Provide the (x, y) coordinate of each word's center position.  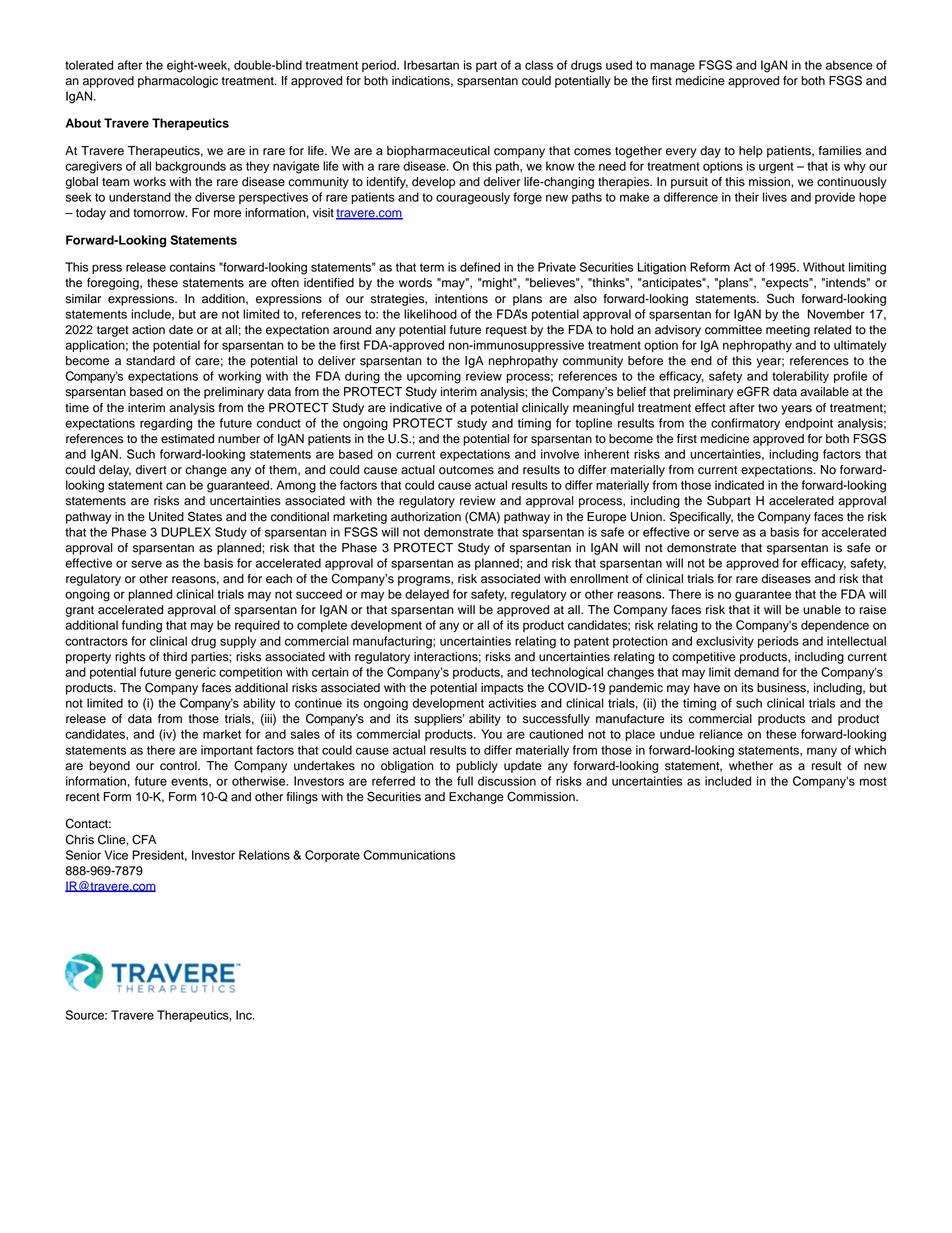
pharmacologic (178, 82)
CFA (144, 839)
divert (151, 470)
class (539, 65)
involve (560, 454)
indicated (739, 485)
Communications (409, 855)
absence (849, 65)
